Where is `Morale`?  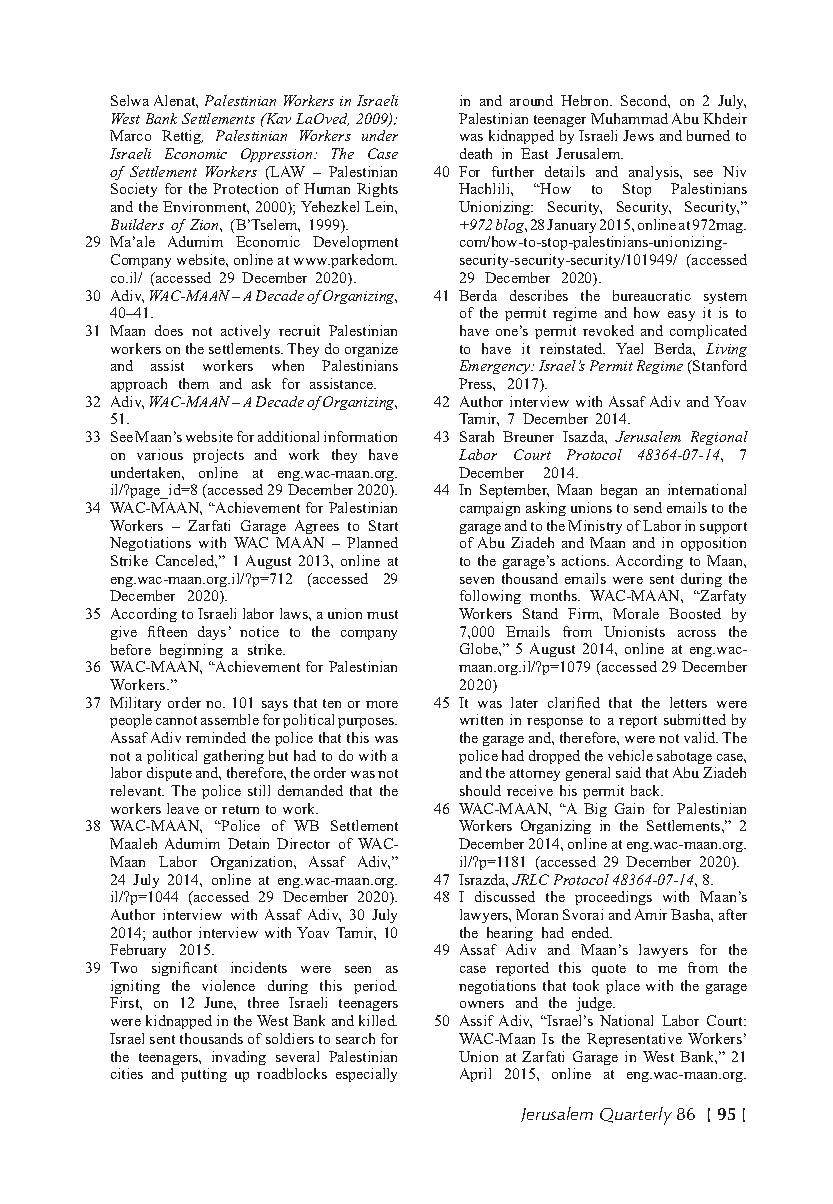
Morale is located at coordinates (636, 613).
